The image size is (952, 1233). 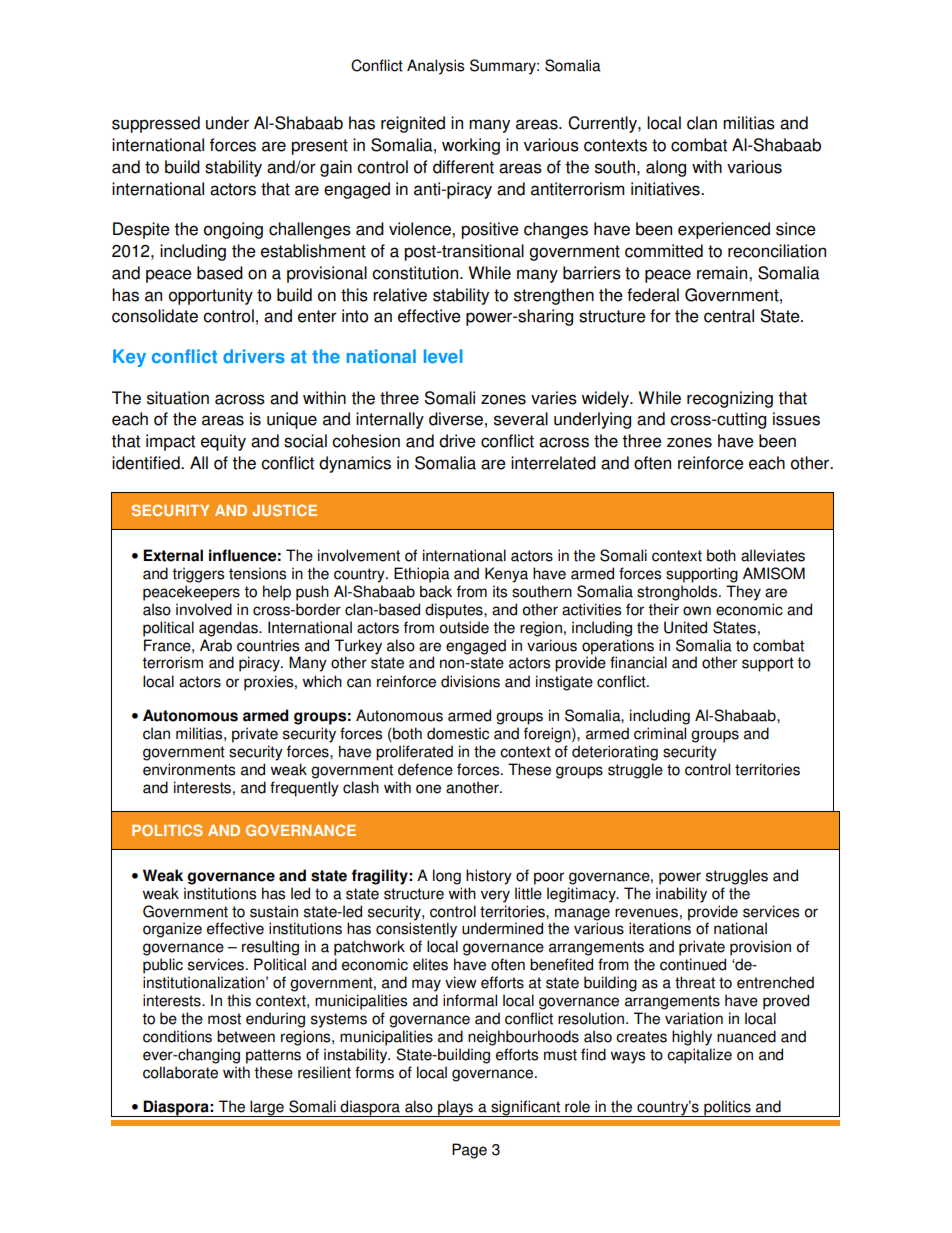 What do you see at coordinates (681, 895) in the screenshot?
I see `inability` at bounding box center [681, 895].
